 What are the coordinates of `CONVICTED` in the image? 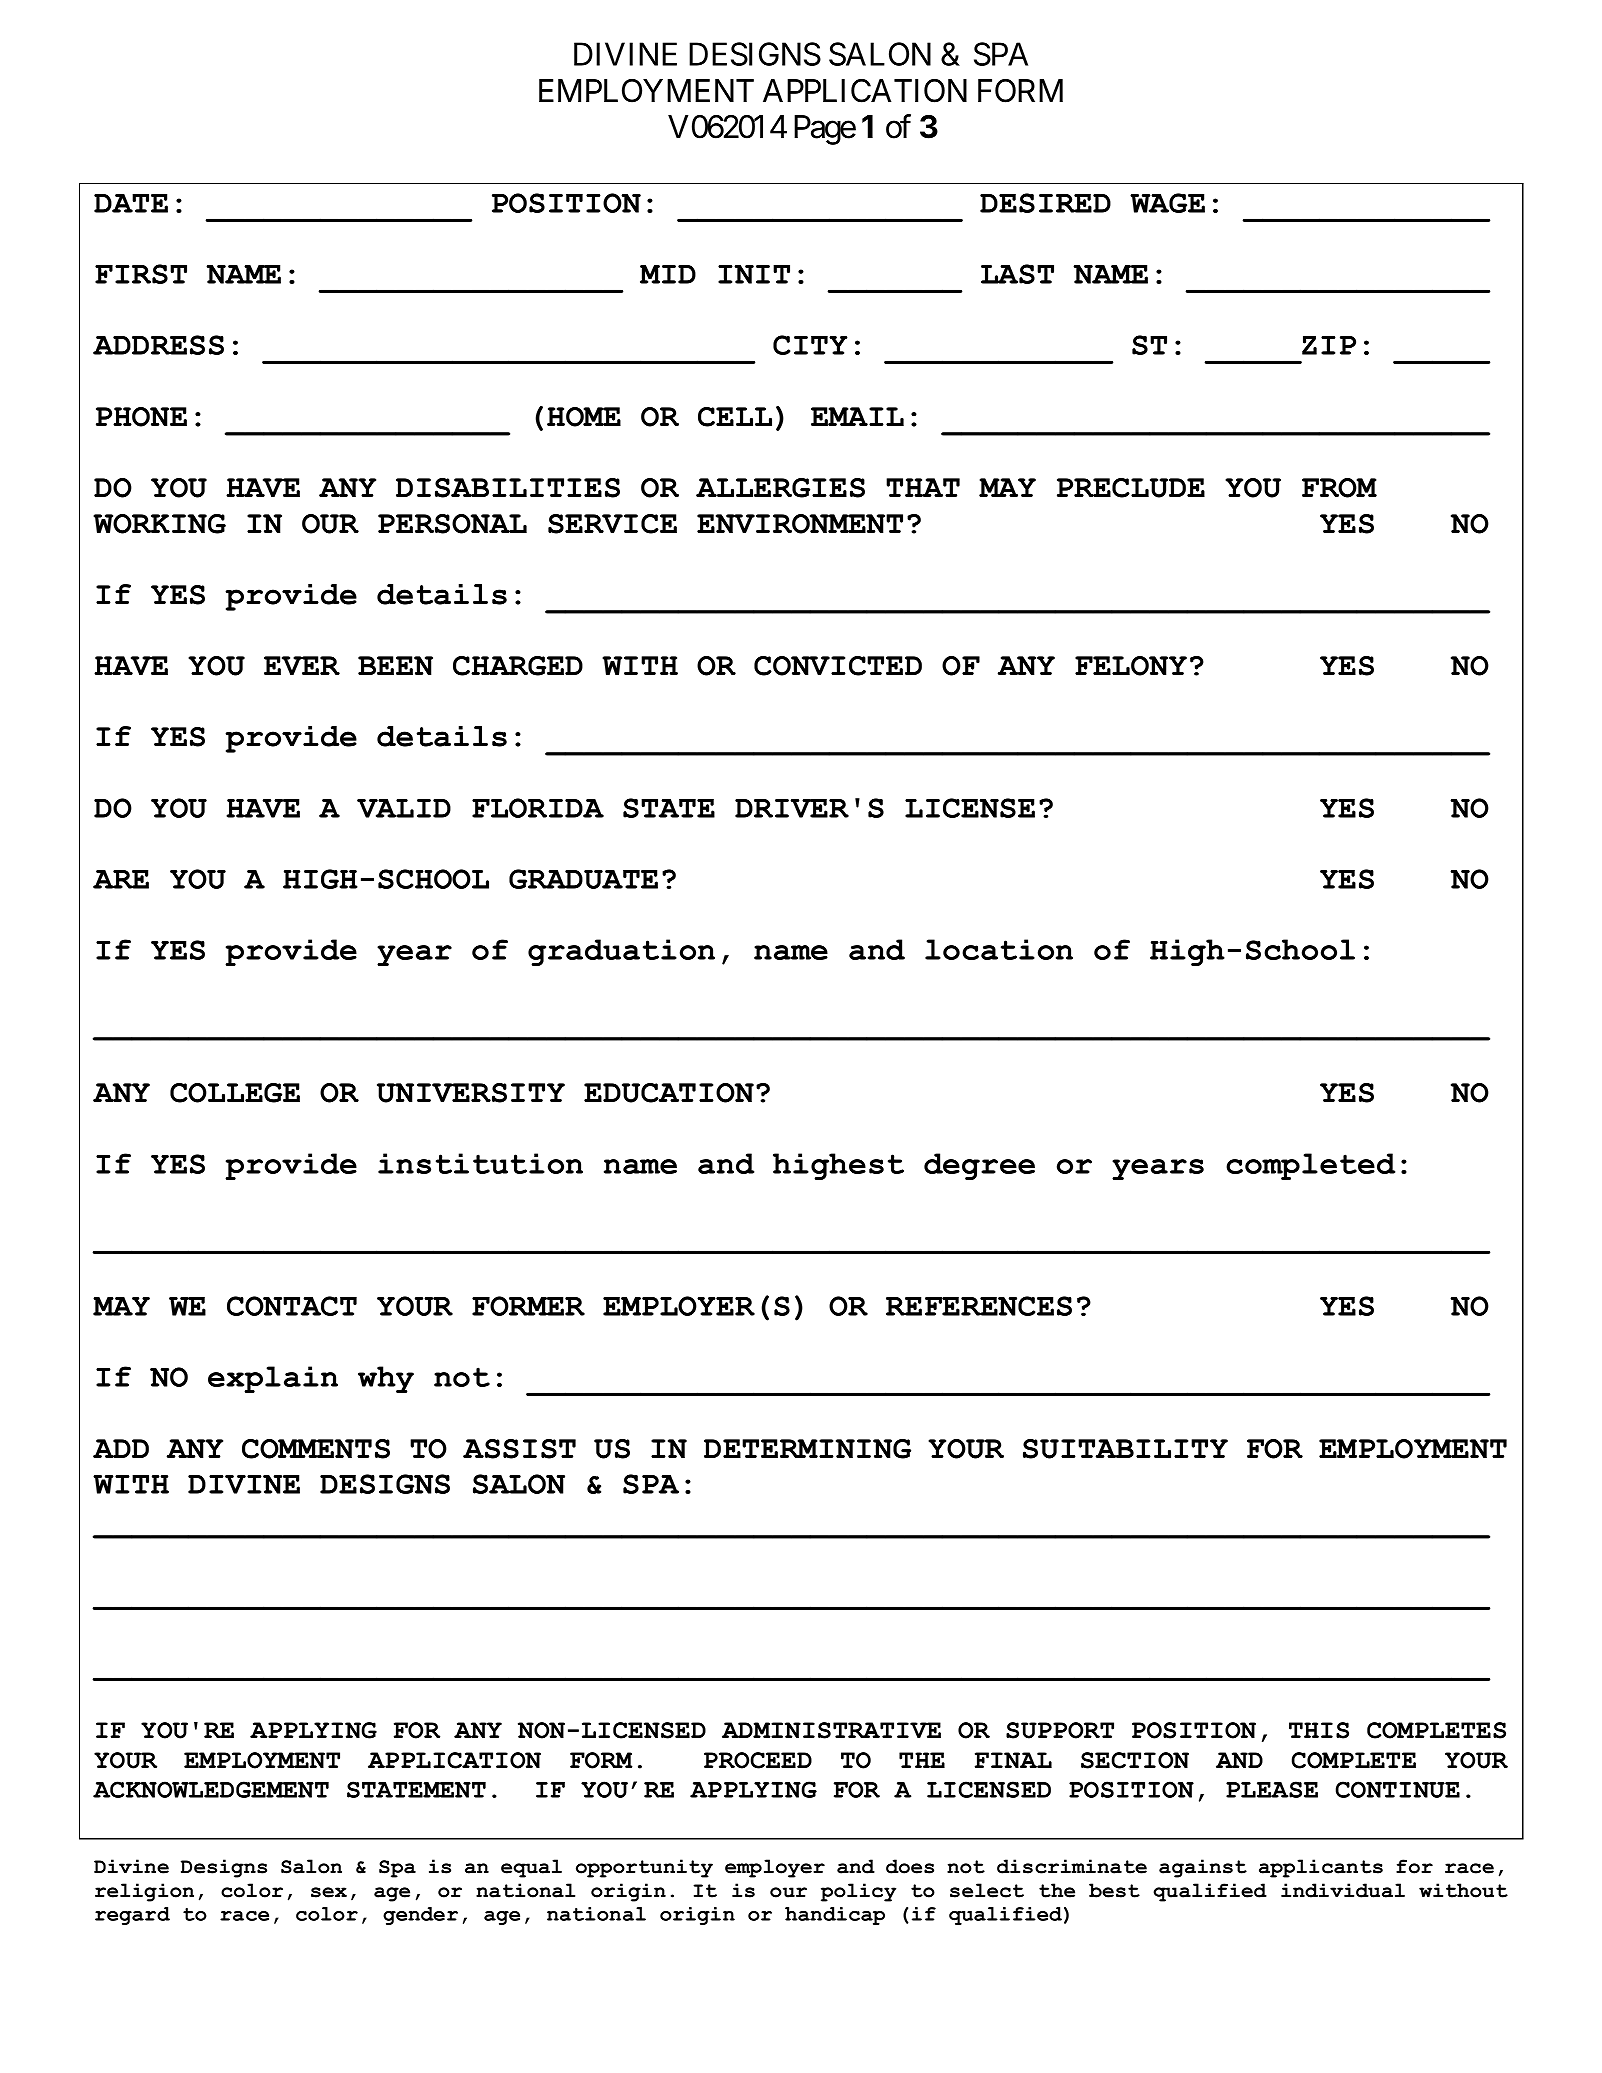 It's located at (838, 666).
